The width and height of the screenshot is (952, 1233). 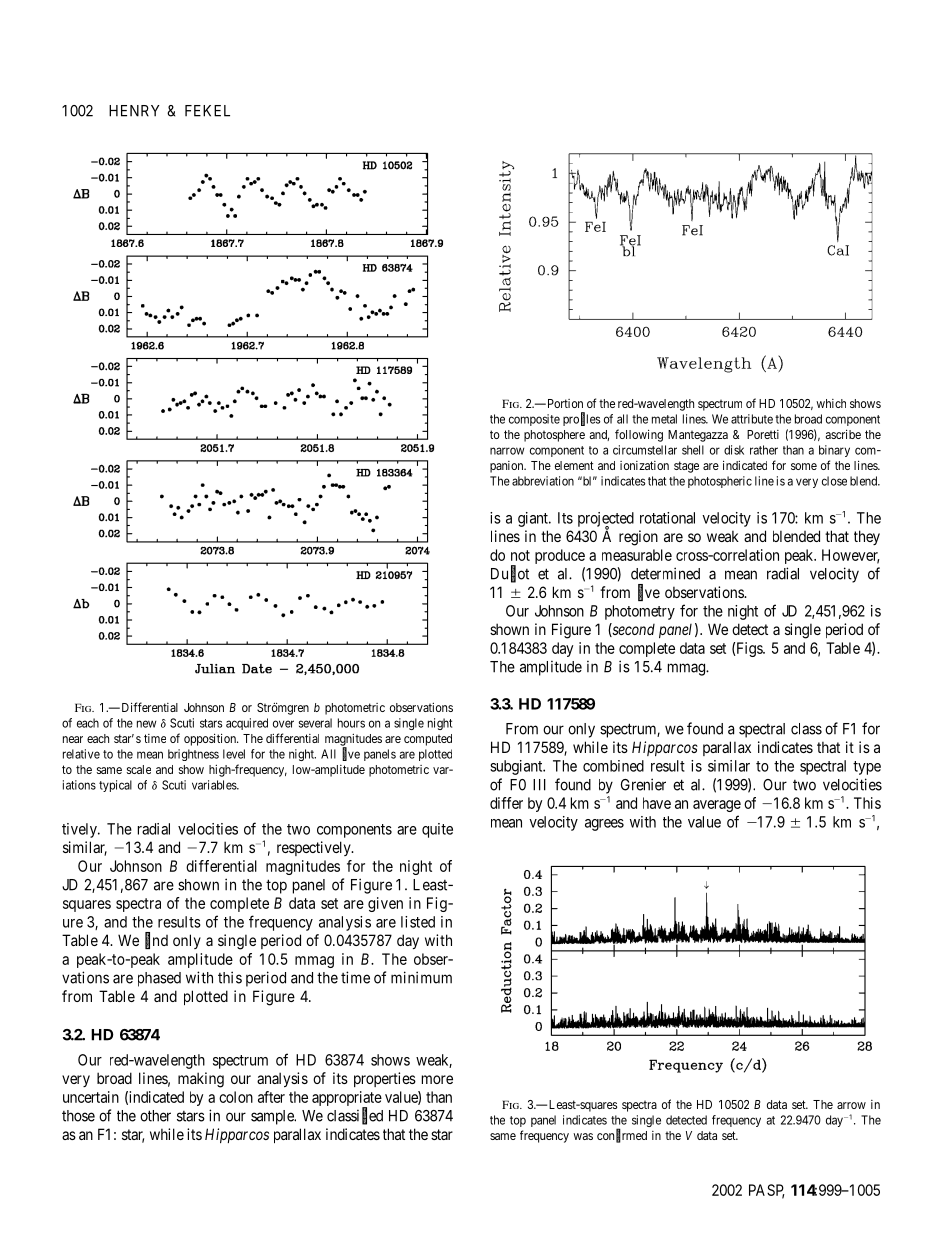 What do you see at coordinates (851, 556) in the screenshot?
I see `However` at bounding box center [851, 556].
